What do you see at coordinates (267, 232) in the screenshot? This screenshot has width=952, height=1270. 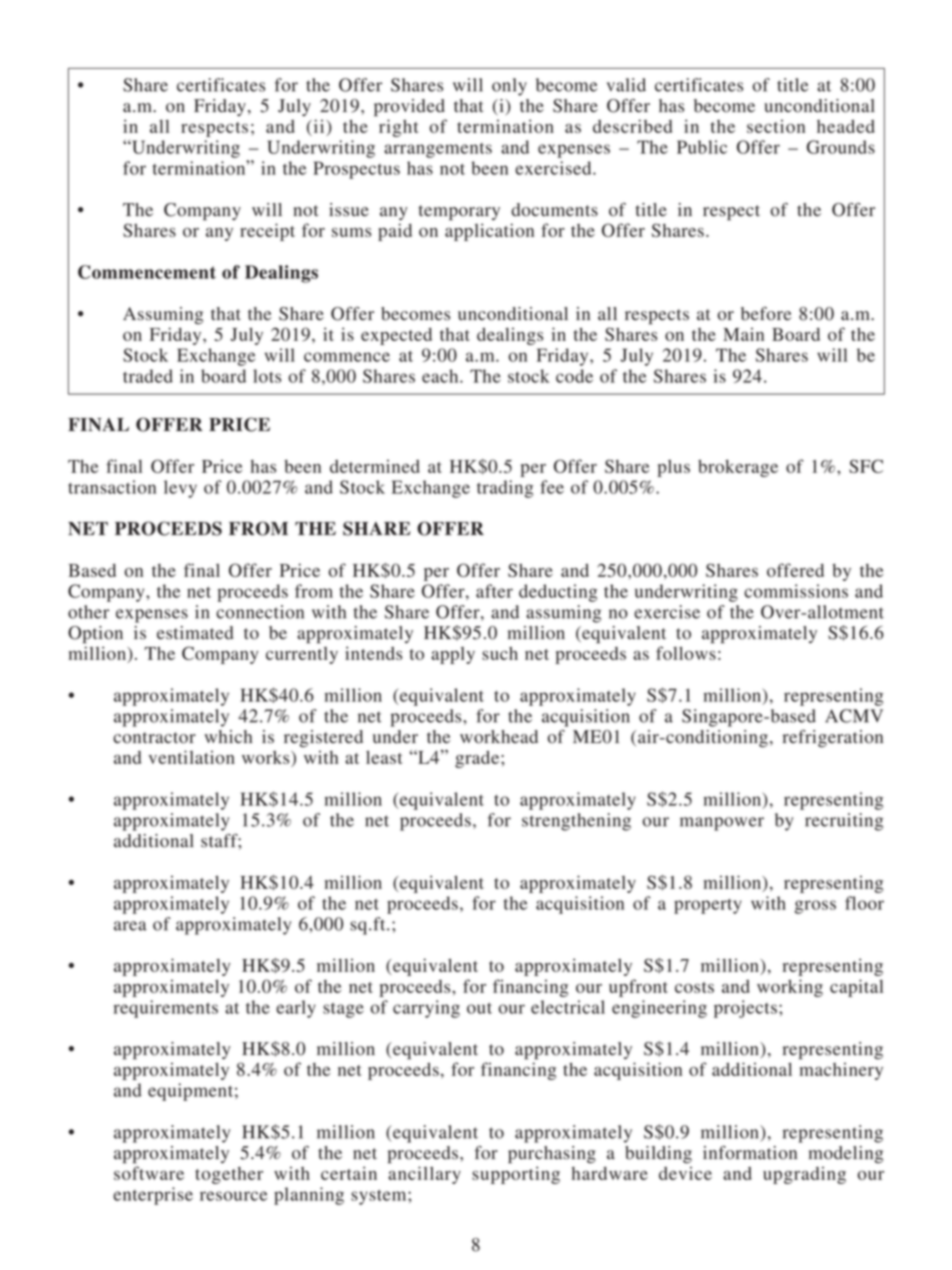 I see `receipt` at bounding box center [267, 232].
